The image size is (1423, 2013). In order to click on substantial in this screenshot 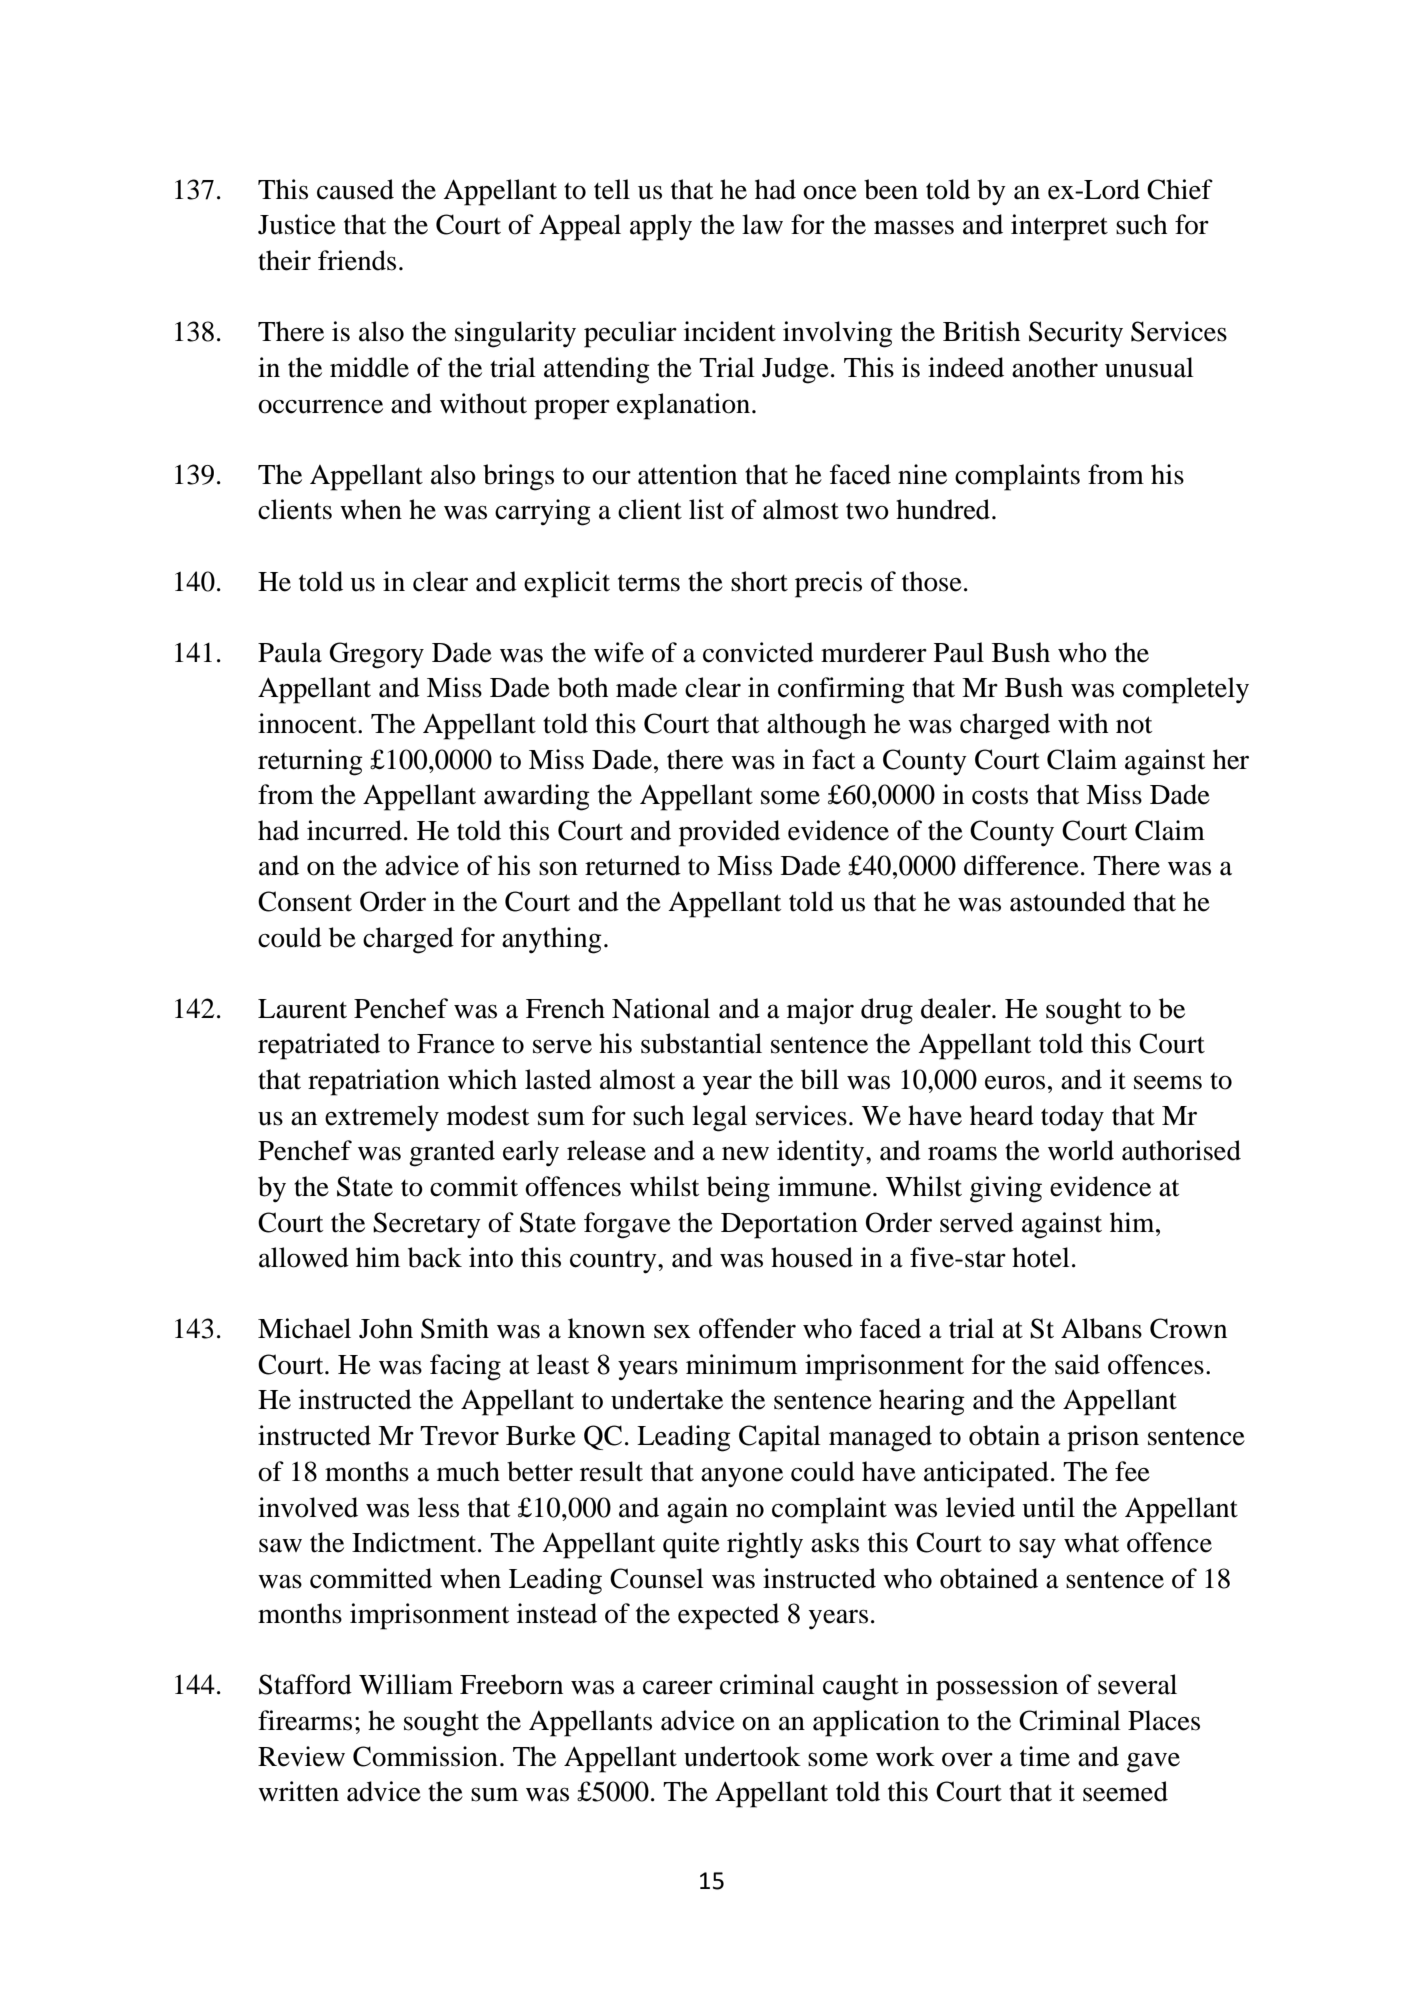, I will do `click(701, 1043)`.
